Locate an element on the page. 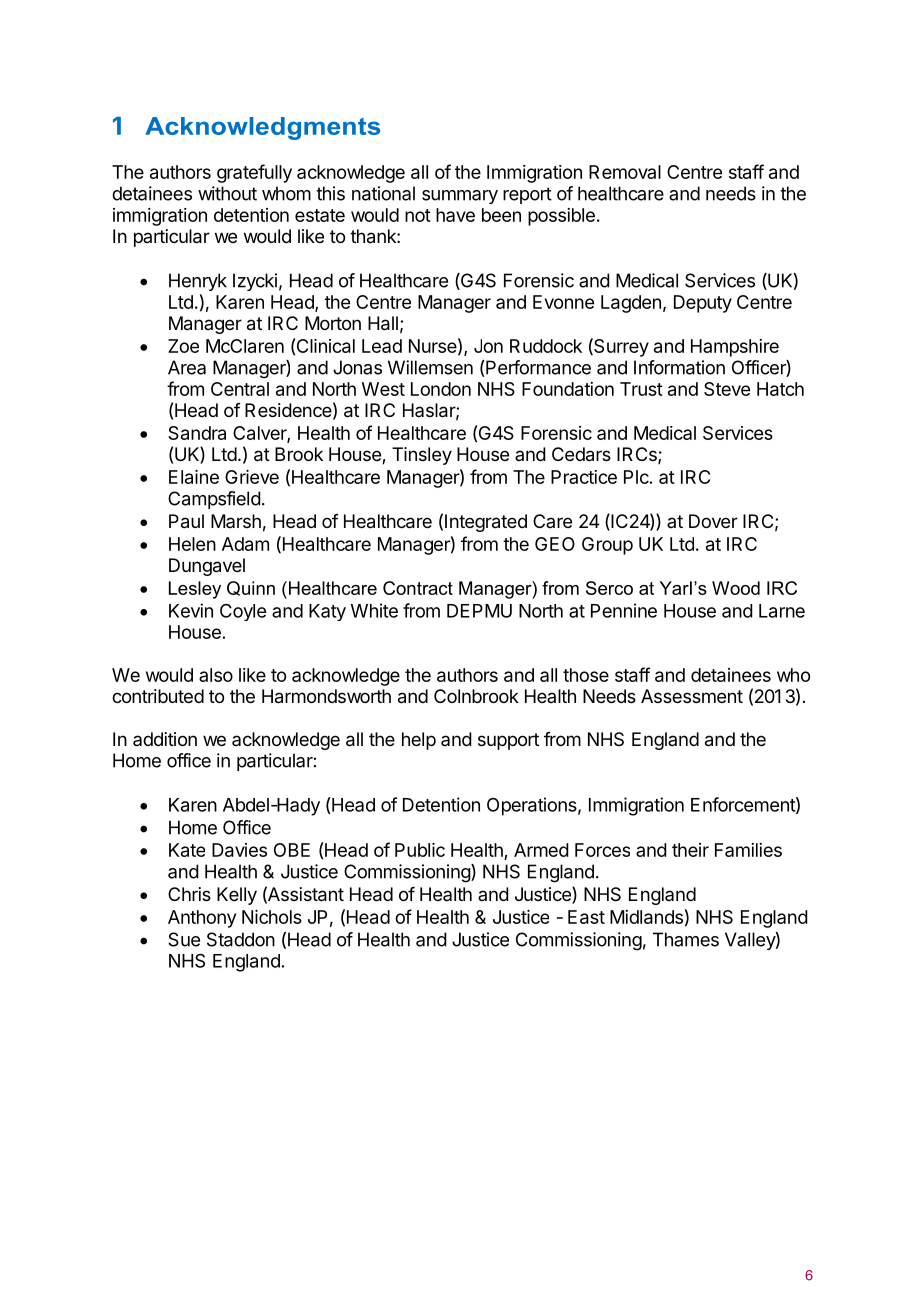 The image size is (924, 1307). Dover is located at coordinates (713, 521).
